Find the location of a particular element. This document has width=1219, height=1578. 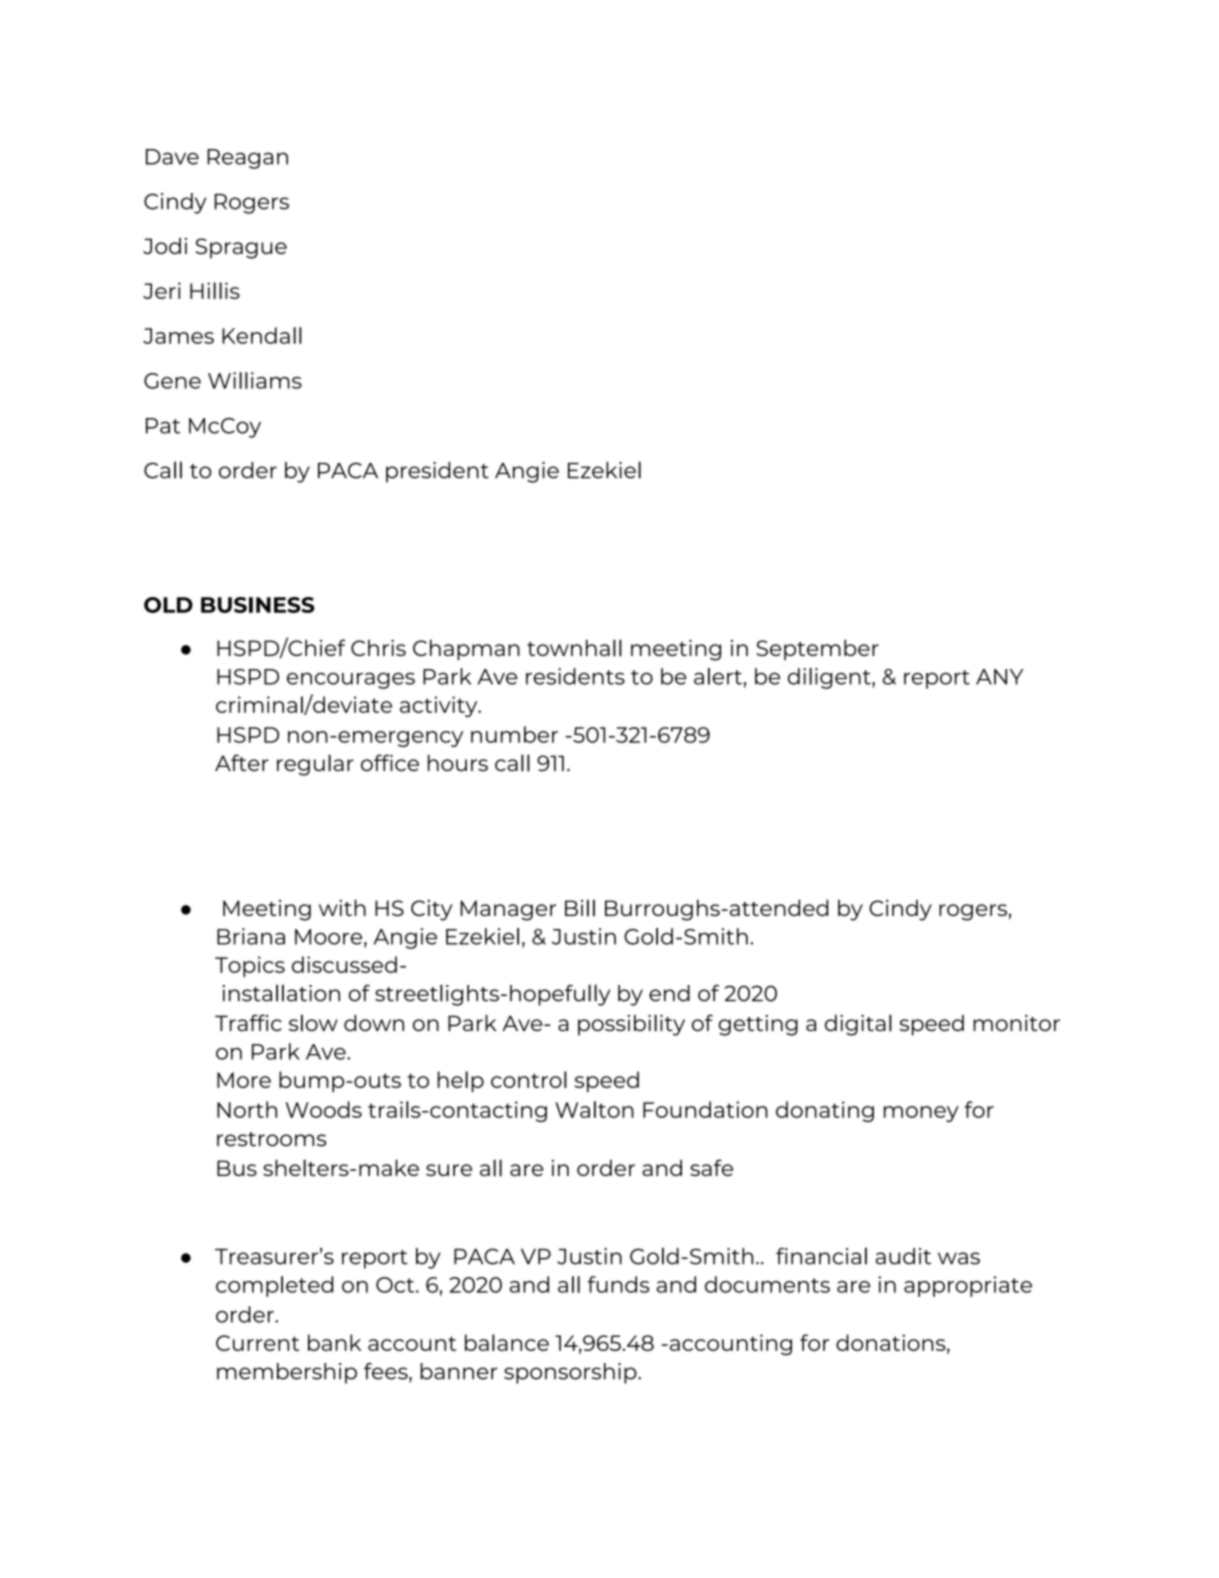

Current is located at coordinates (257, 1343).
